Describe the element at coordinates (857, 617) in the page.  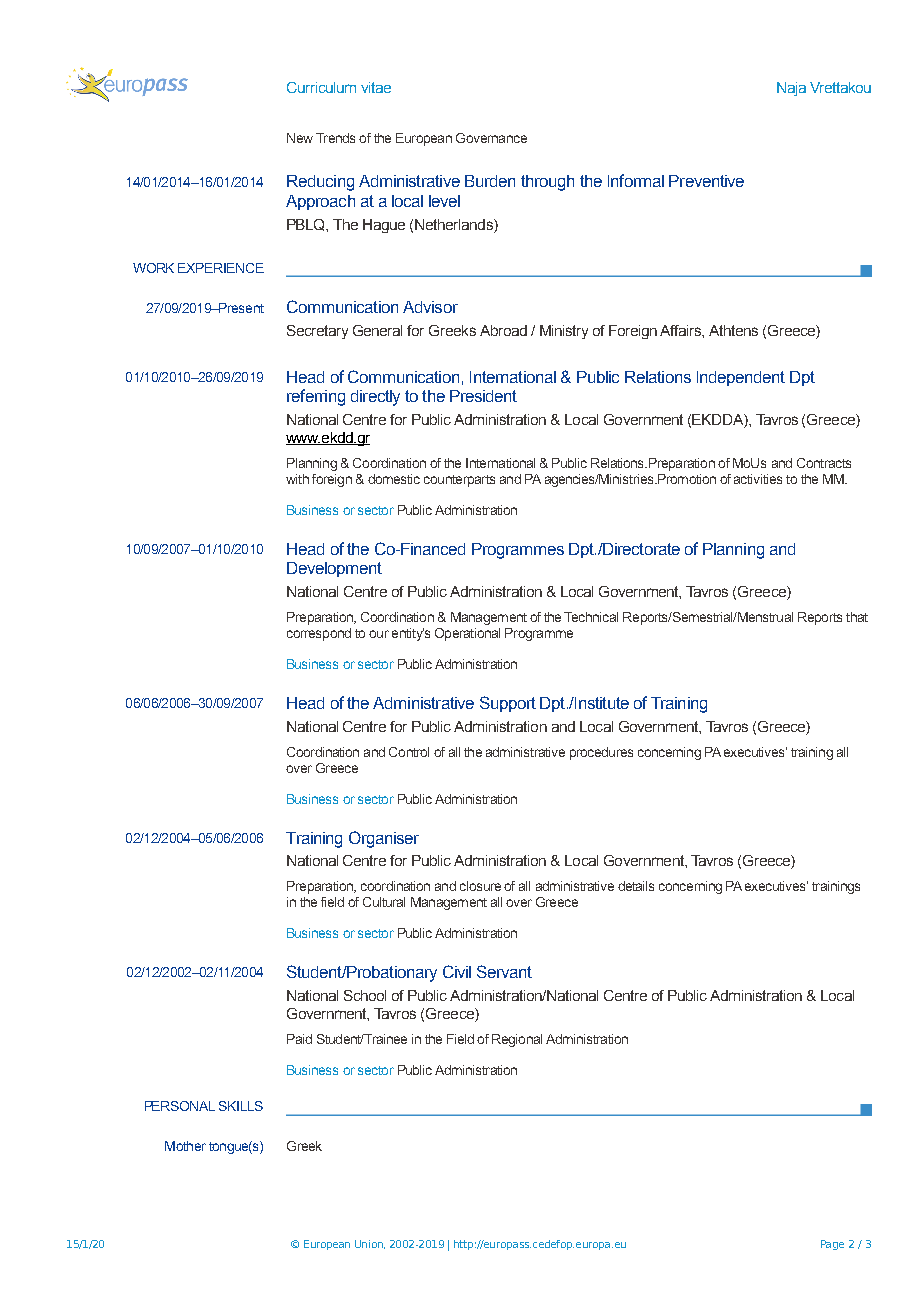
I see `that` at that location.
